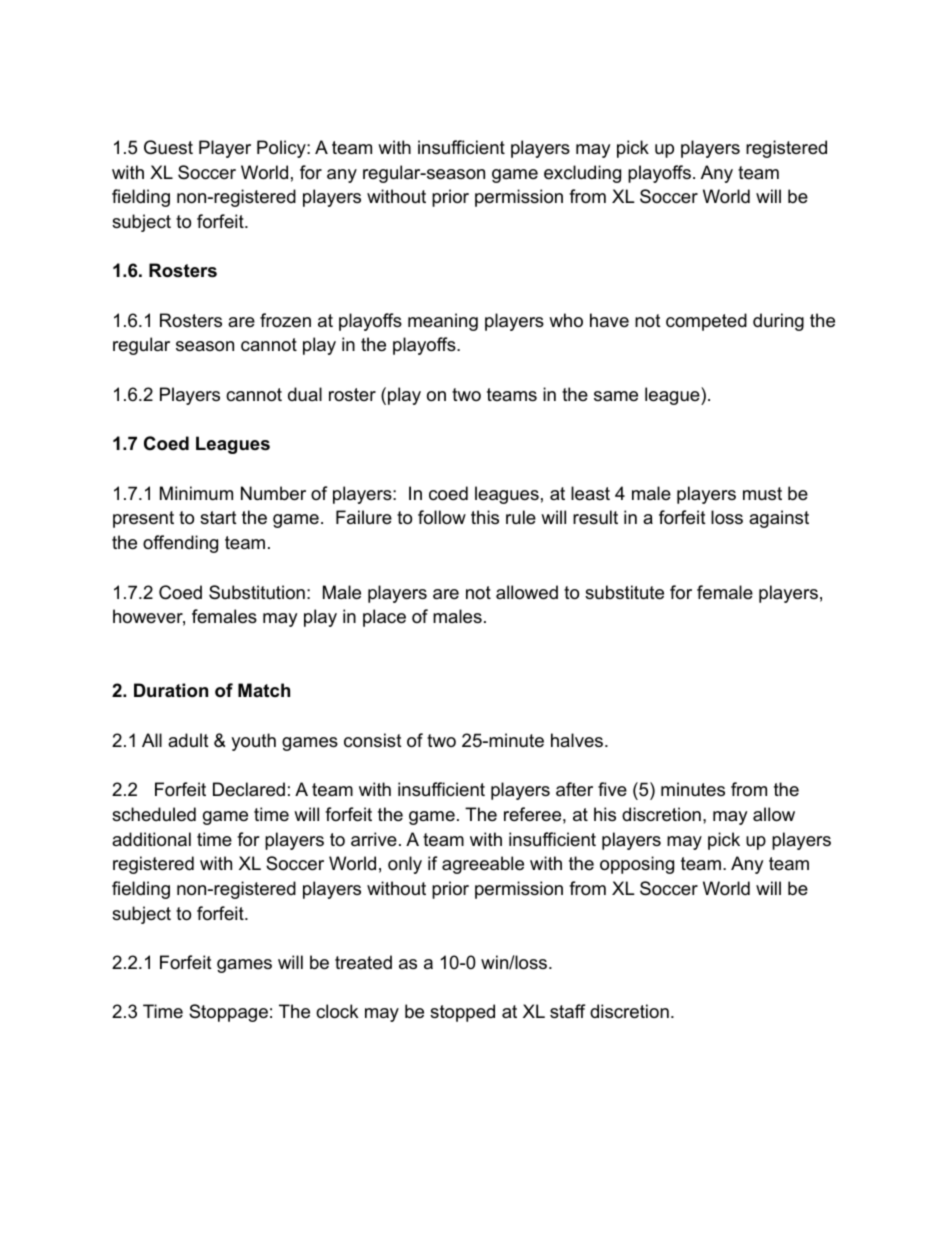  Describe the element at coordinates (624, 592) in the screenshot. I see `substitute` at that location.
